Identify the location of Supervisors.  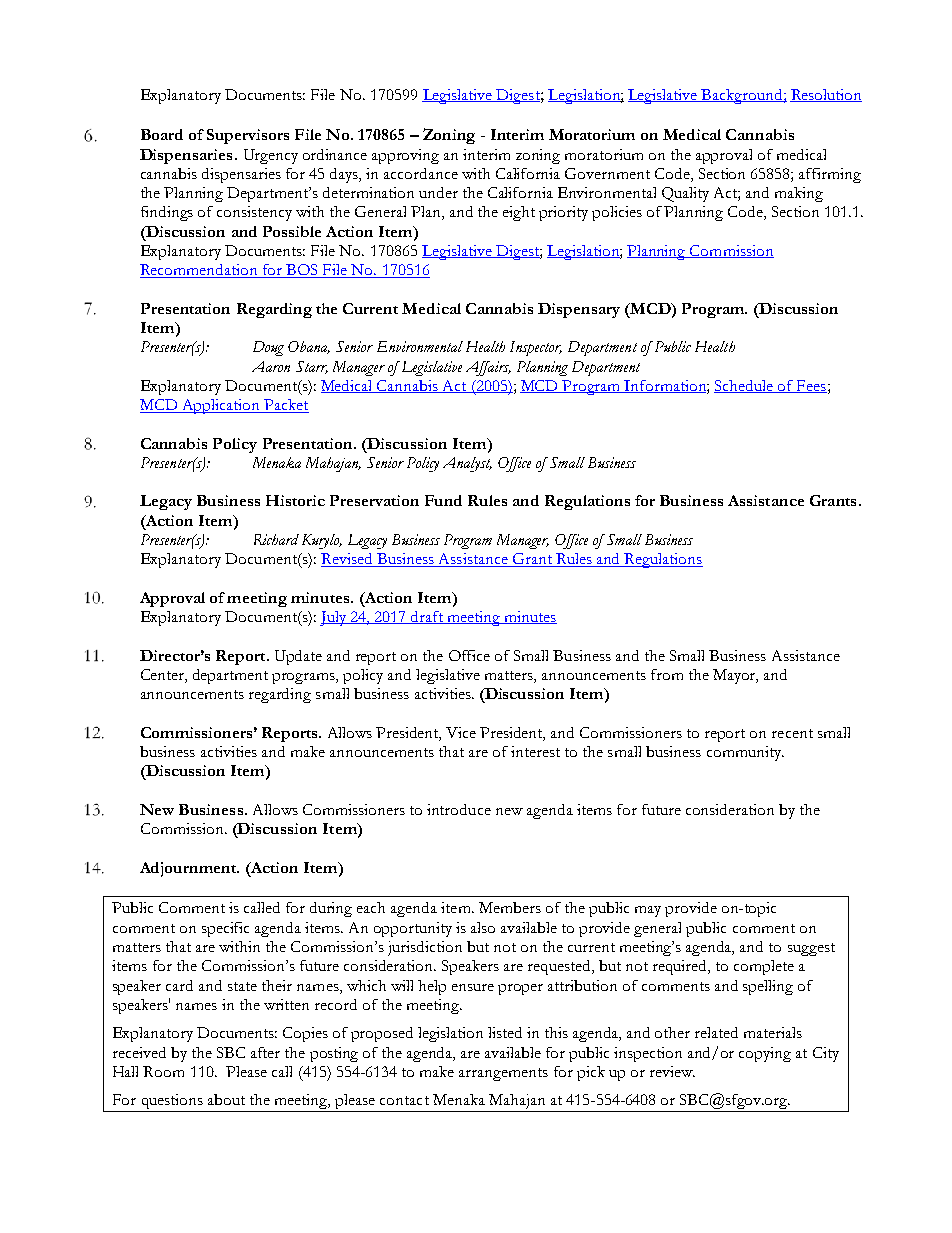
(248, 136).
